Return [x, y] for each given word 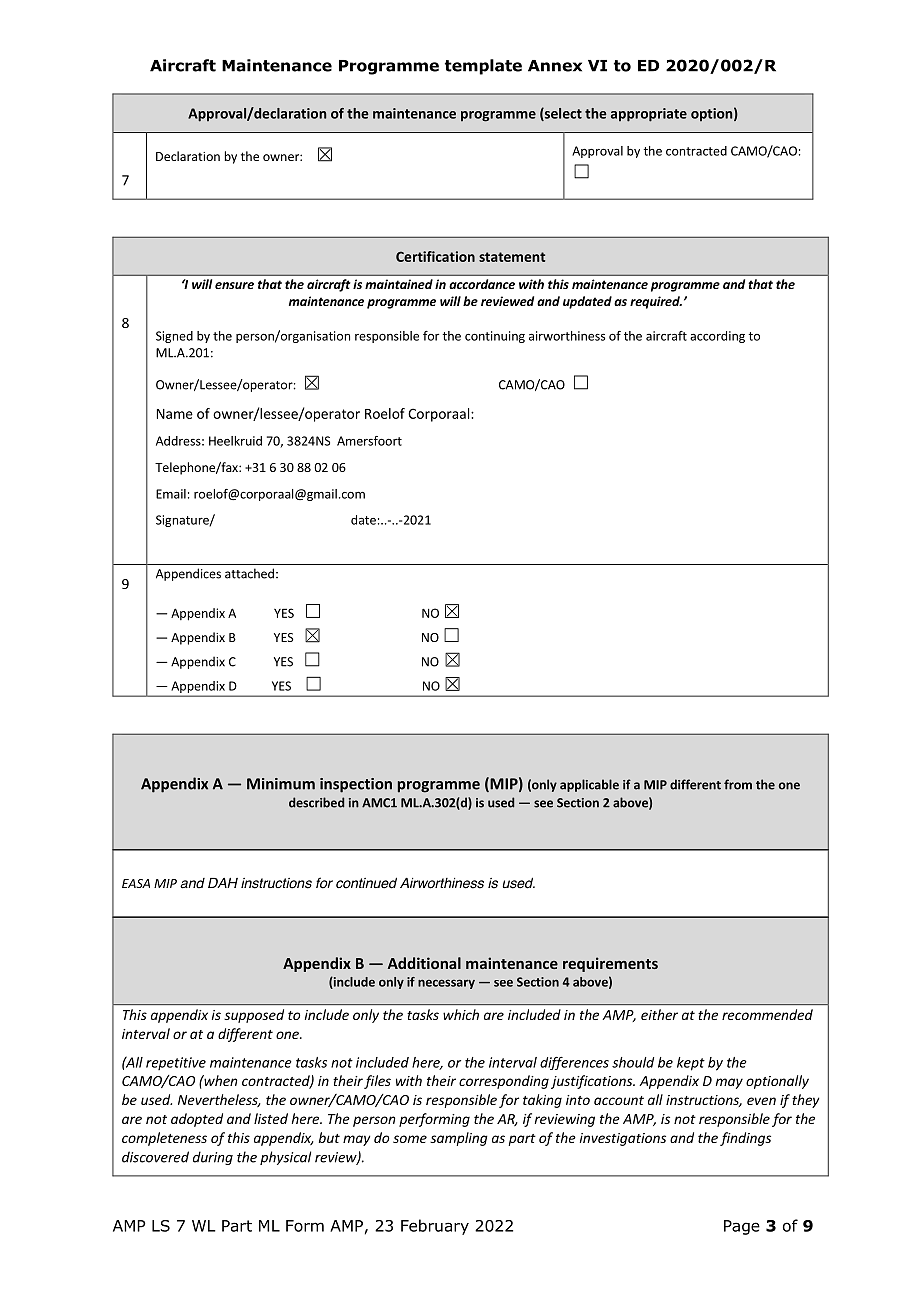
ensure [234, 285]
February [435, 1227]
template [483, 67]
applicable [589, 785]
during [213, 1158]
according [717, 337]
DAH [223, 883]
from [738, 784]
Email [171, 494]
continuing [495, 337]
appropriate [649, 115]
